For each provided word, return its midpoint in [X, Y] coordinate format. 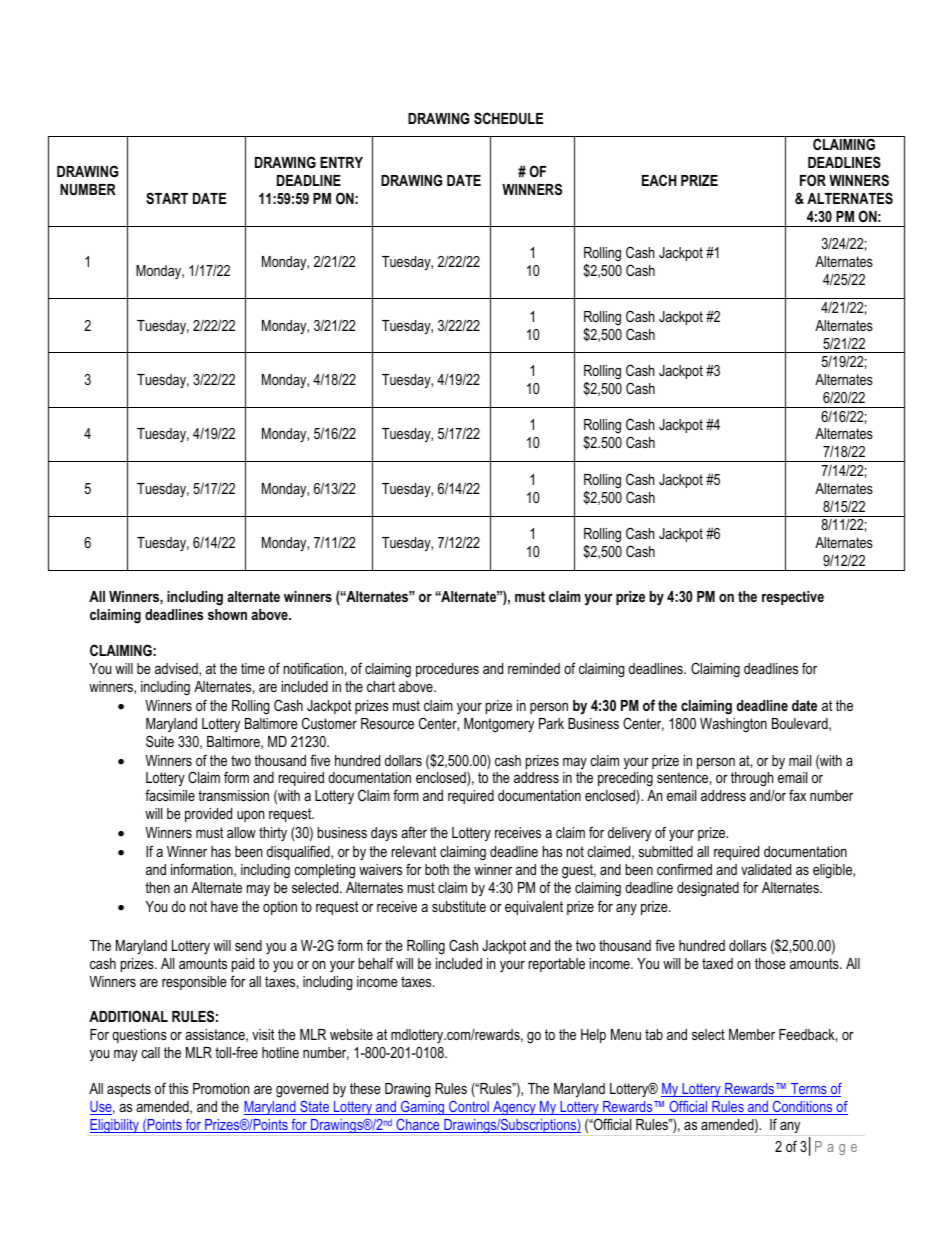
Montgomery [499, 725]
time [253, 668]
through [752, 779]
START [167, 198]
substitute [459, 906]
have [224, 906]
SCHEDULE [508, 118]
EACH [659, 180]
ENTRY [341, 162]
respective [793, 598]
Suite [160, 741]
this [178, 1088]
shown [227, 614]
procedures [447, 670]
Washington [733, 725]
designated [708, 889]
